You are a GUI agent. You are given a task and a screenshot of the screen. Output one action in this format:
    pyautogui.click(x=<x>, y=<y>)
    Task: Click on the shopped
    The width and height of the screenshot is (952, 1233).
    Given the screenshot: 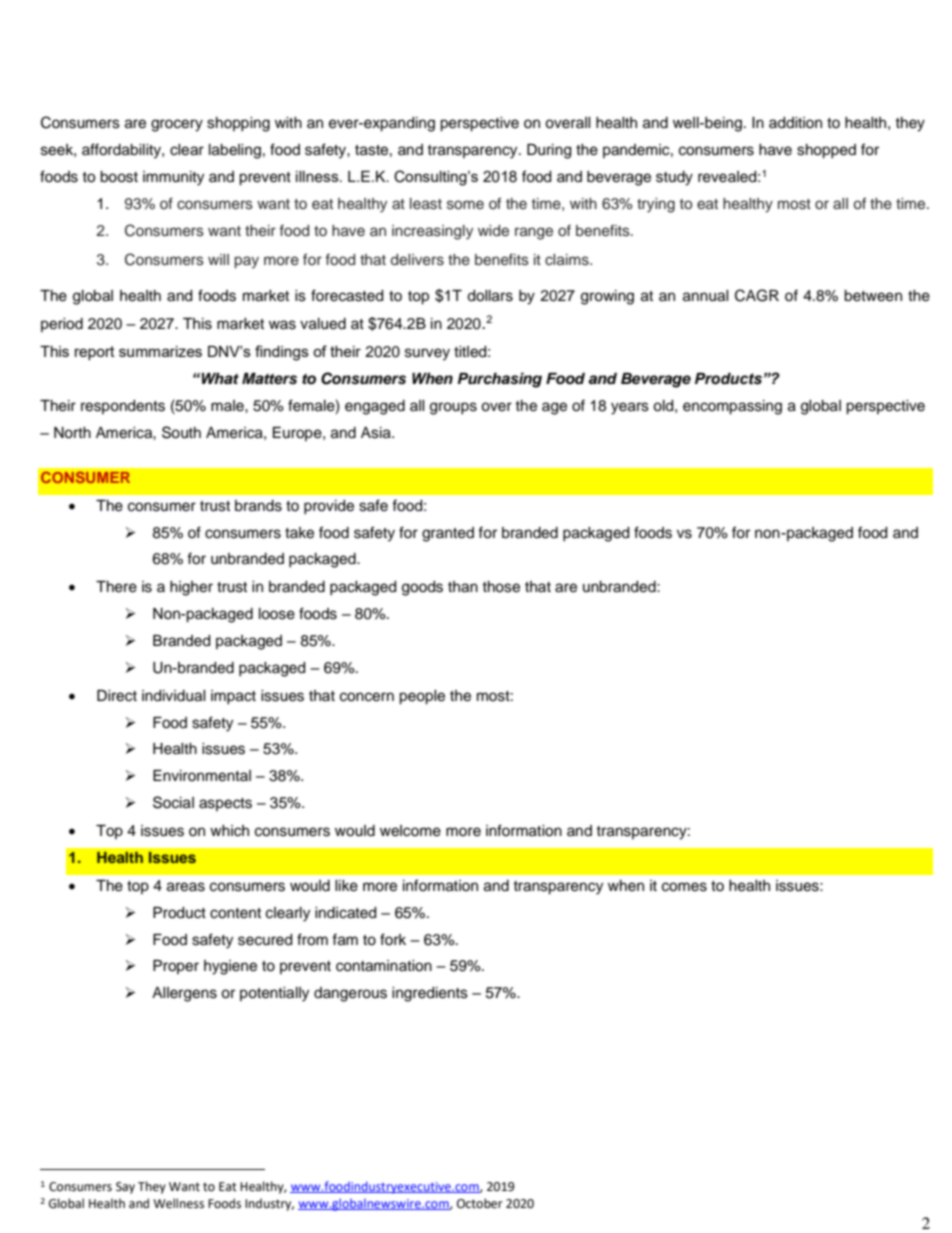 What is the action you would take?
    pyautogui.click(x=826, y=151)
